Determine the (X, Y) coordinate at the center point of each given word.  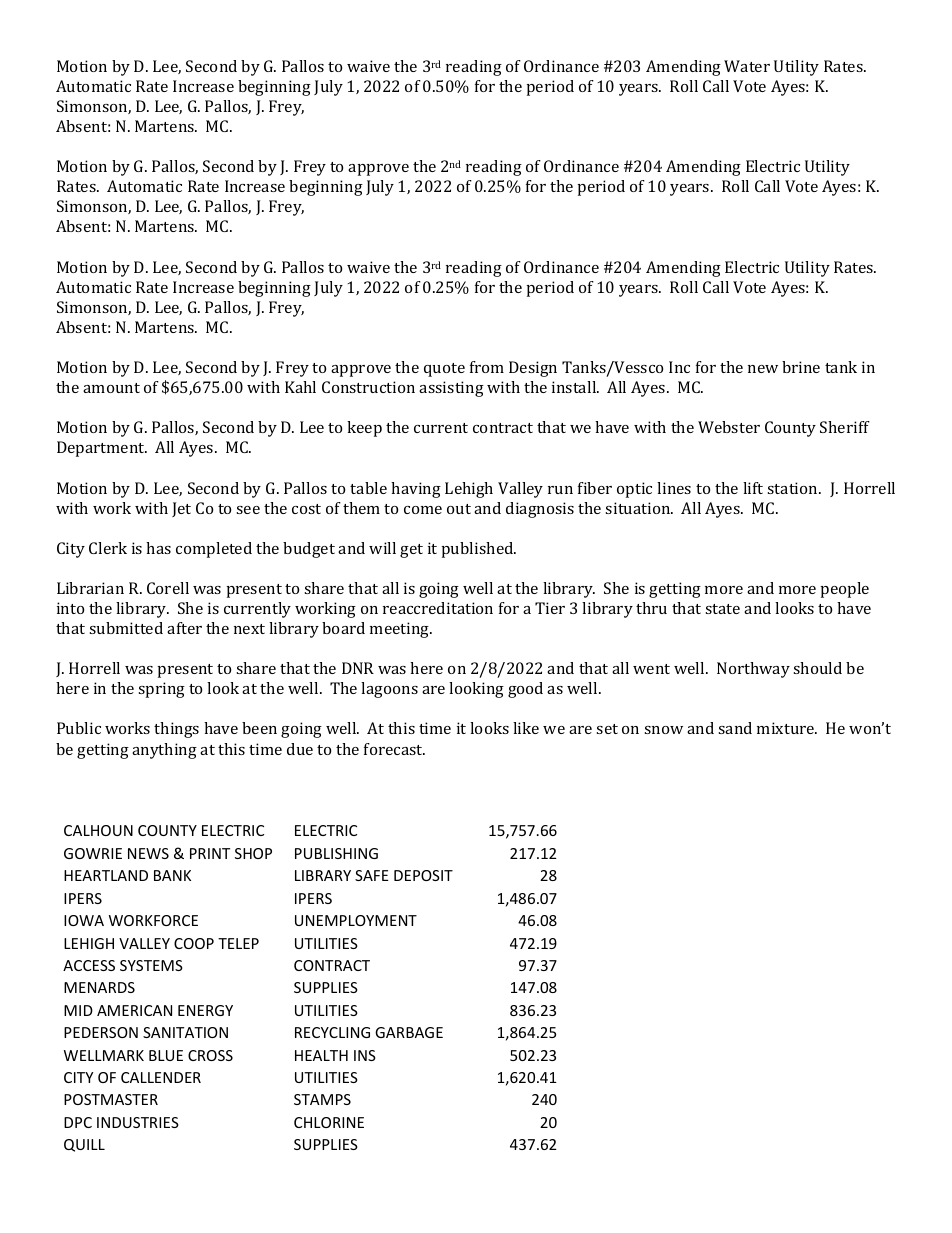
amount (111, 388)
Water (747, 66)
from (487, 367)
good (525, 690)
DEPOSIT (423, 875)
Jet (181, 509)
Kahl (300, 387)
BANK (172, 875)
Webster (729, 427)
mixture (787, 728)
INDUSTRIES (138, 1122)
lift (753, 488)
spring (161, 690)
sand (735, 728)
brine (801, 367)
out (459, 509)
